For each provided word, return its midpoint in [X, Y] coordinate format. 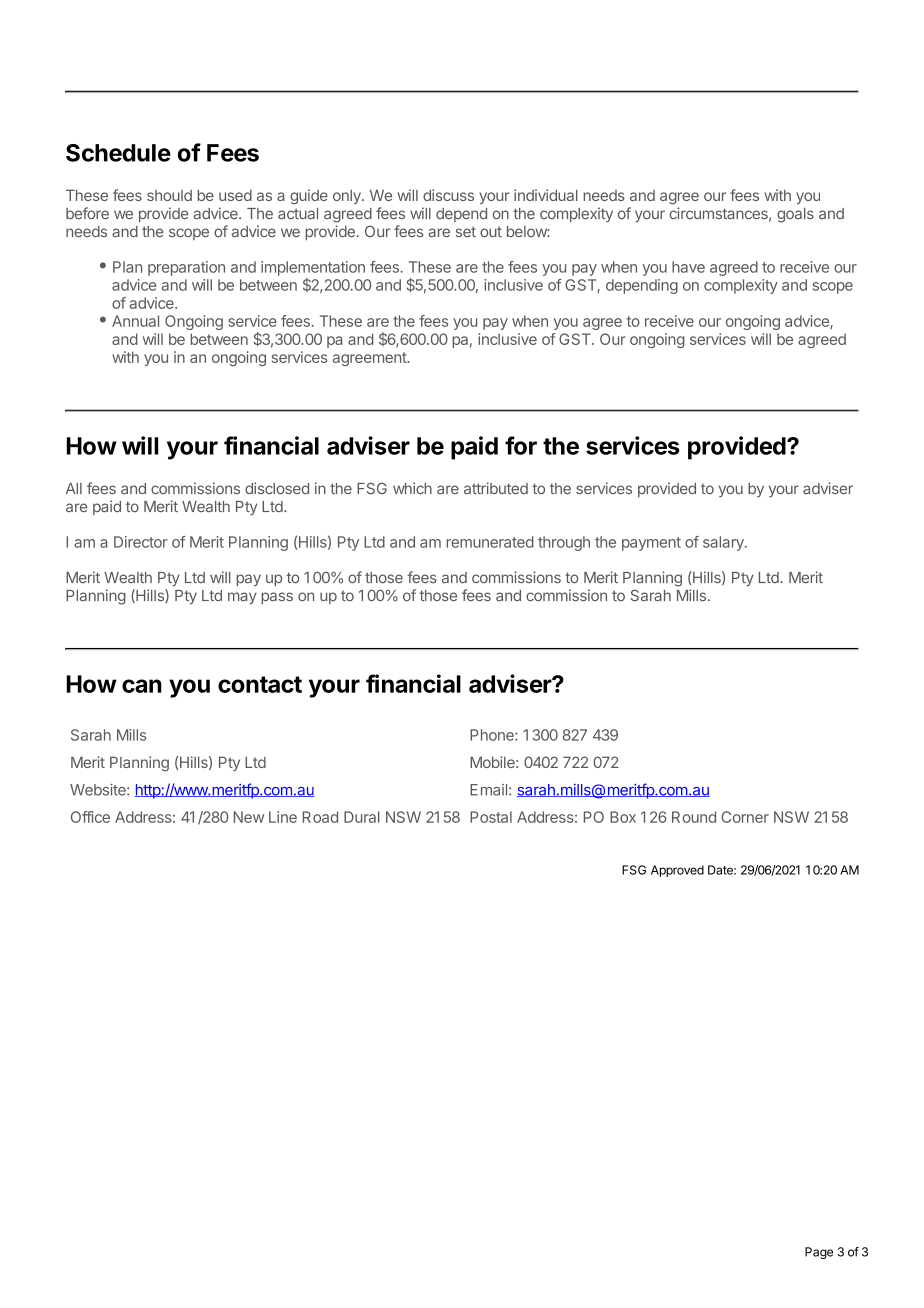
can [142, 686]
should [169, 195]
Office [90, 817]
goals [795, 215]
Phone [493, 735]
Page [819, 1253]
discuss [448, 195]
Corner [745, 817]
